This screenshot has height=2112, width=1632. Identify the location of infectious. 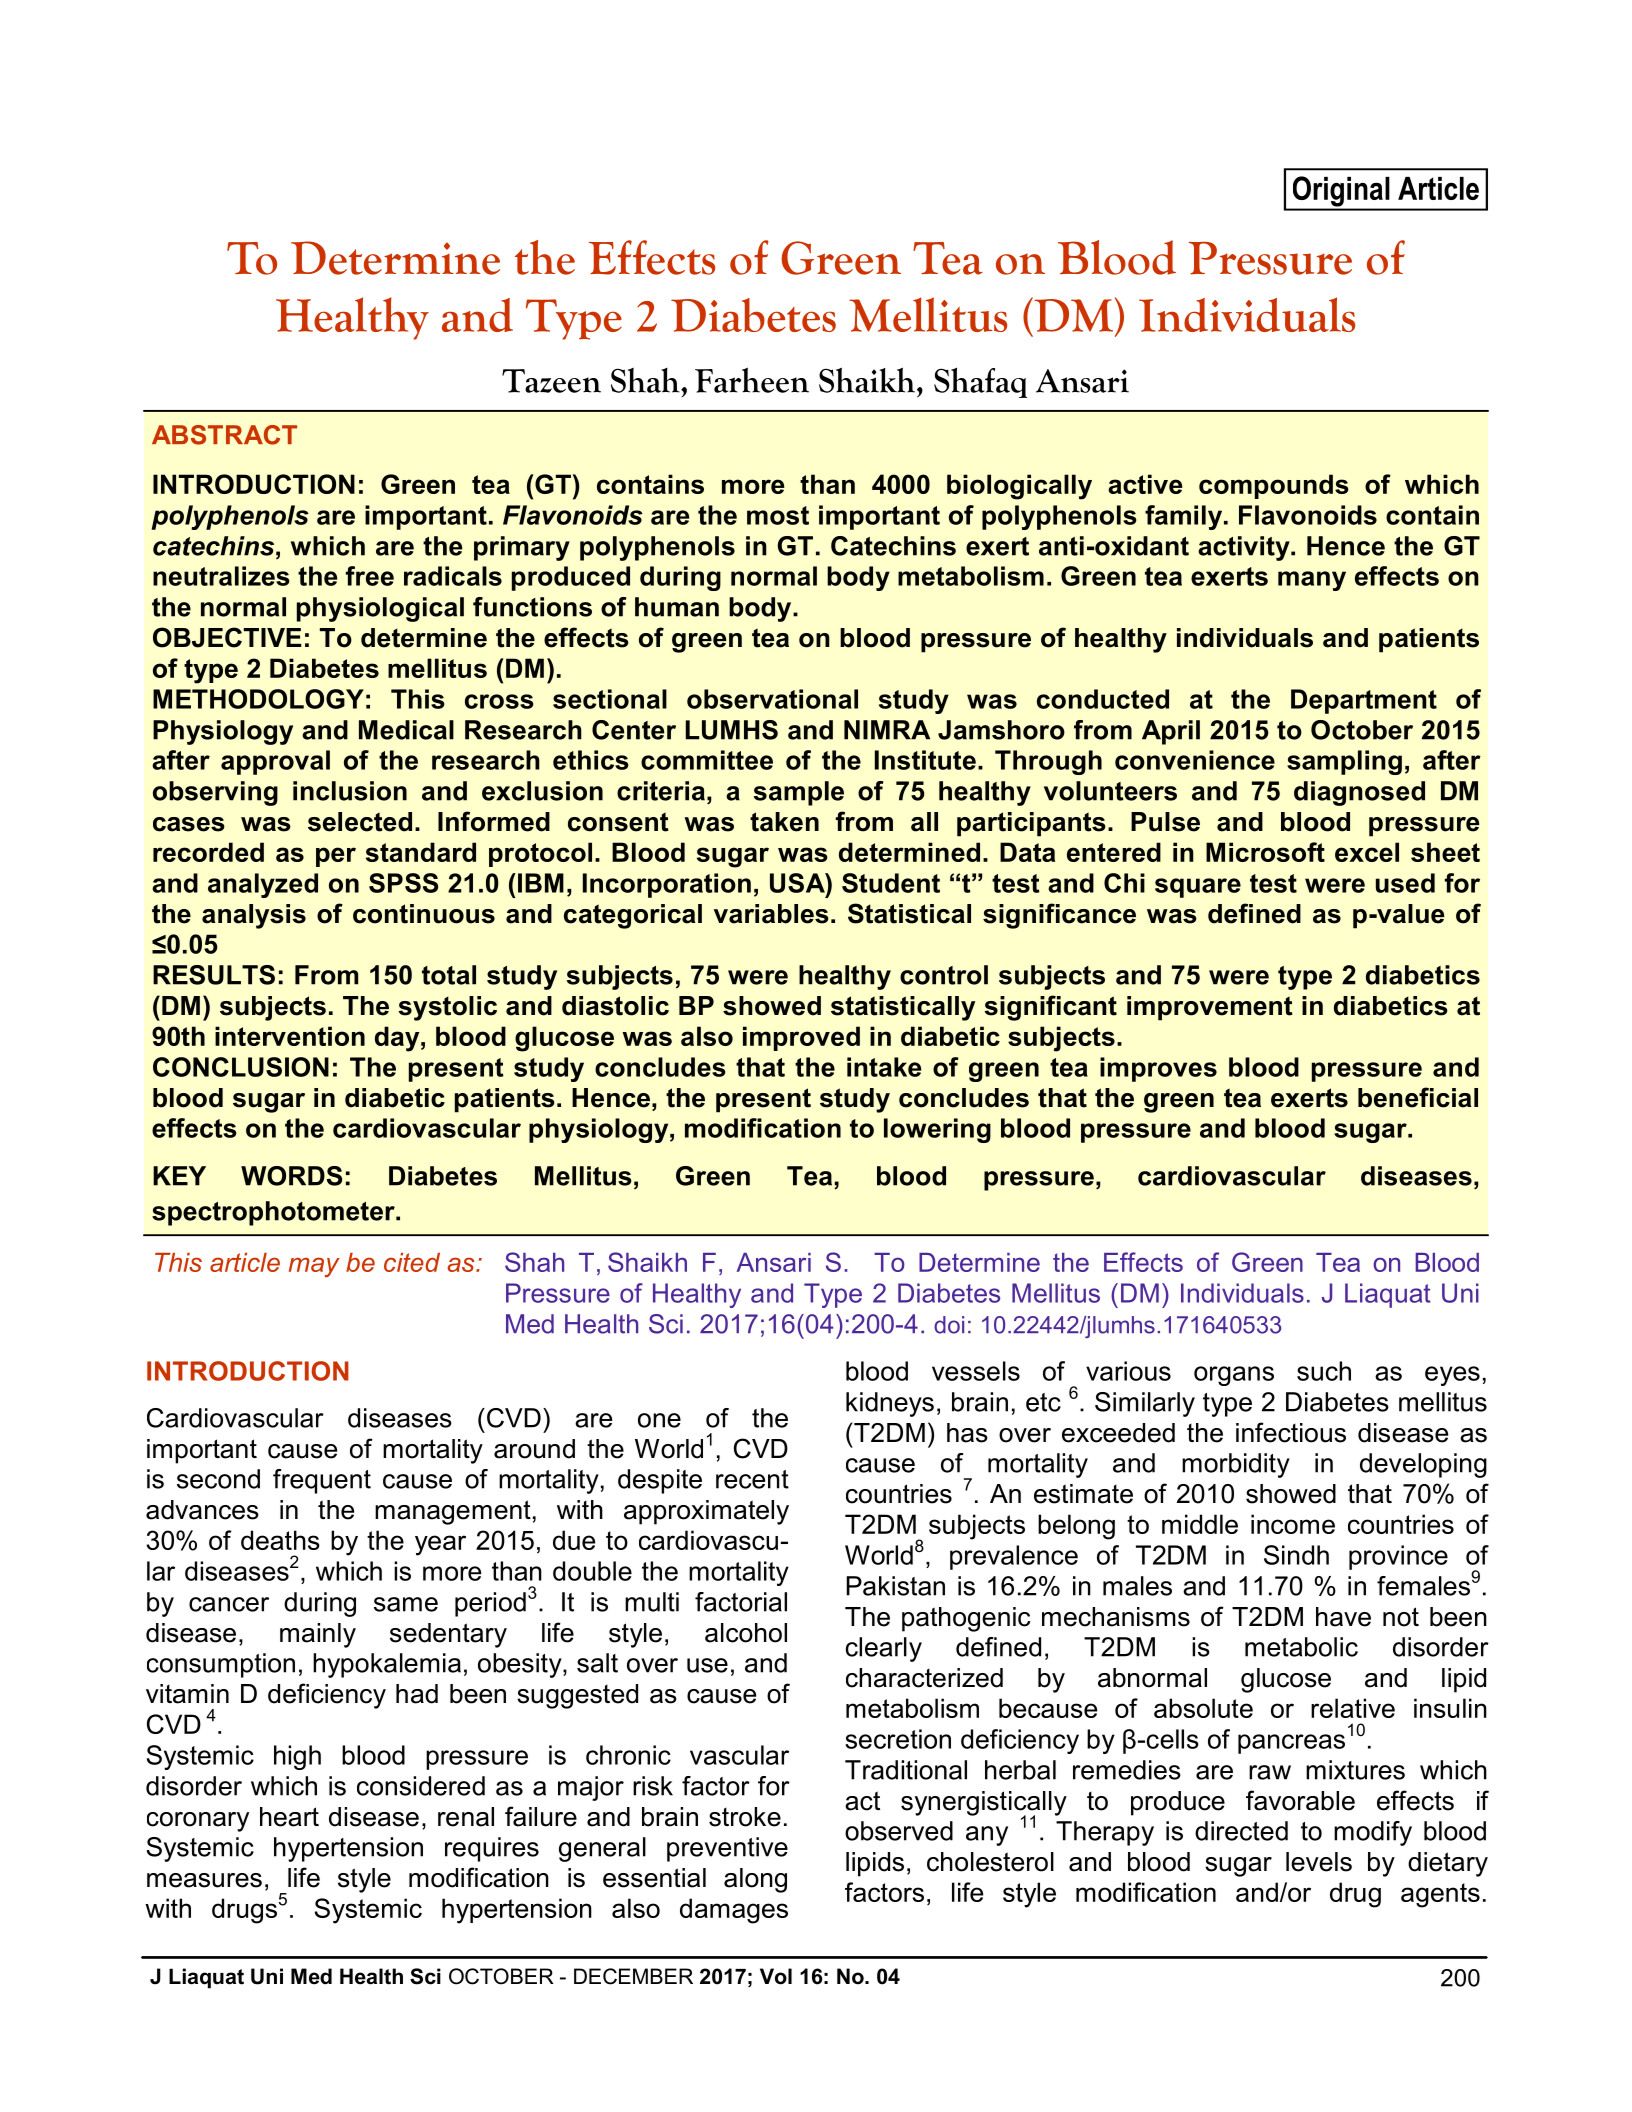
(1291, 1432).
